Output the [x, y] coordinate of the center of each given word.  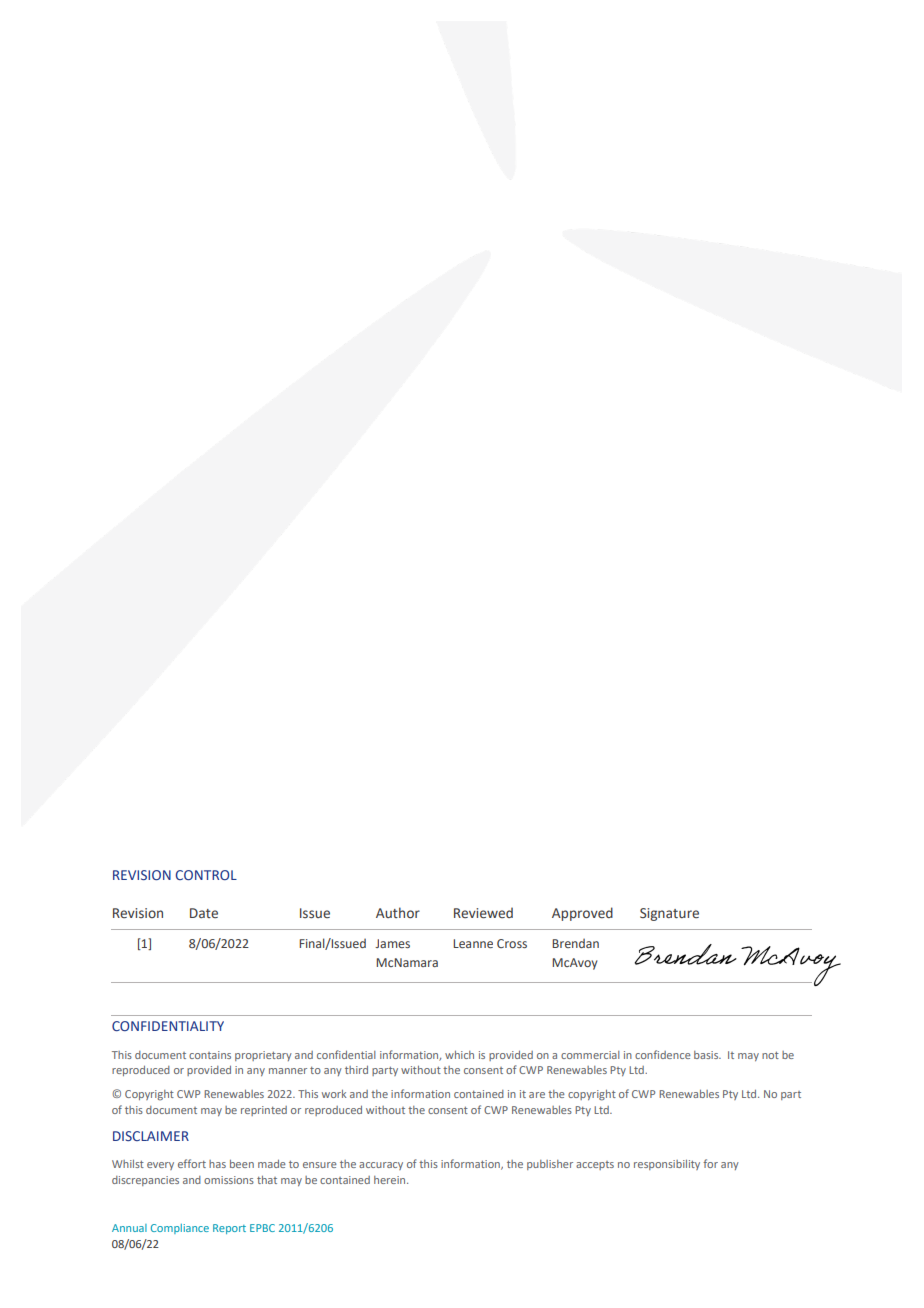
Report [229, 1229]
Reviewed [483, 912]
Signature [669, 914]
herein [391, 1180]
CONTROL [206, 875]
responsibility [667, 1165]
